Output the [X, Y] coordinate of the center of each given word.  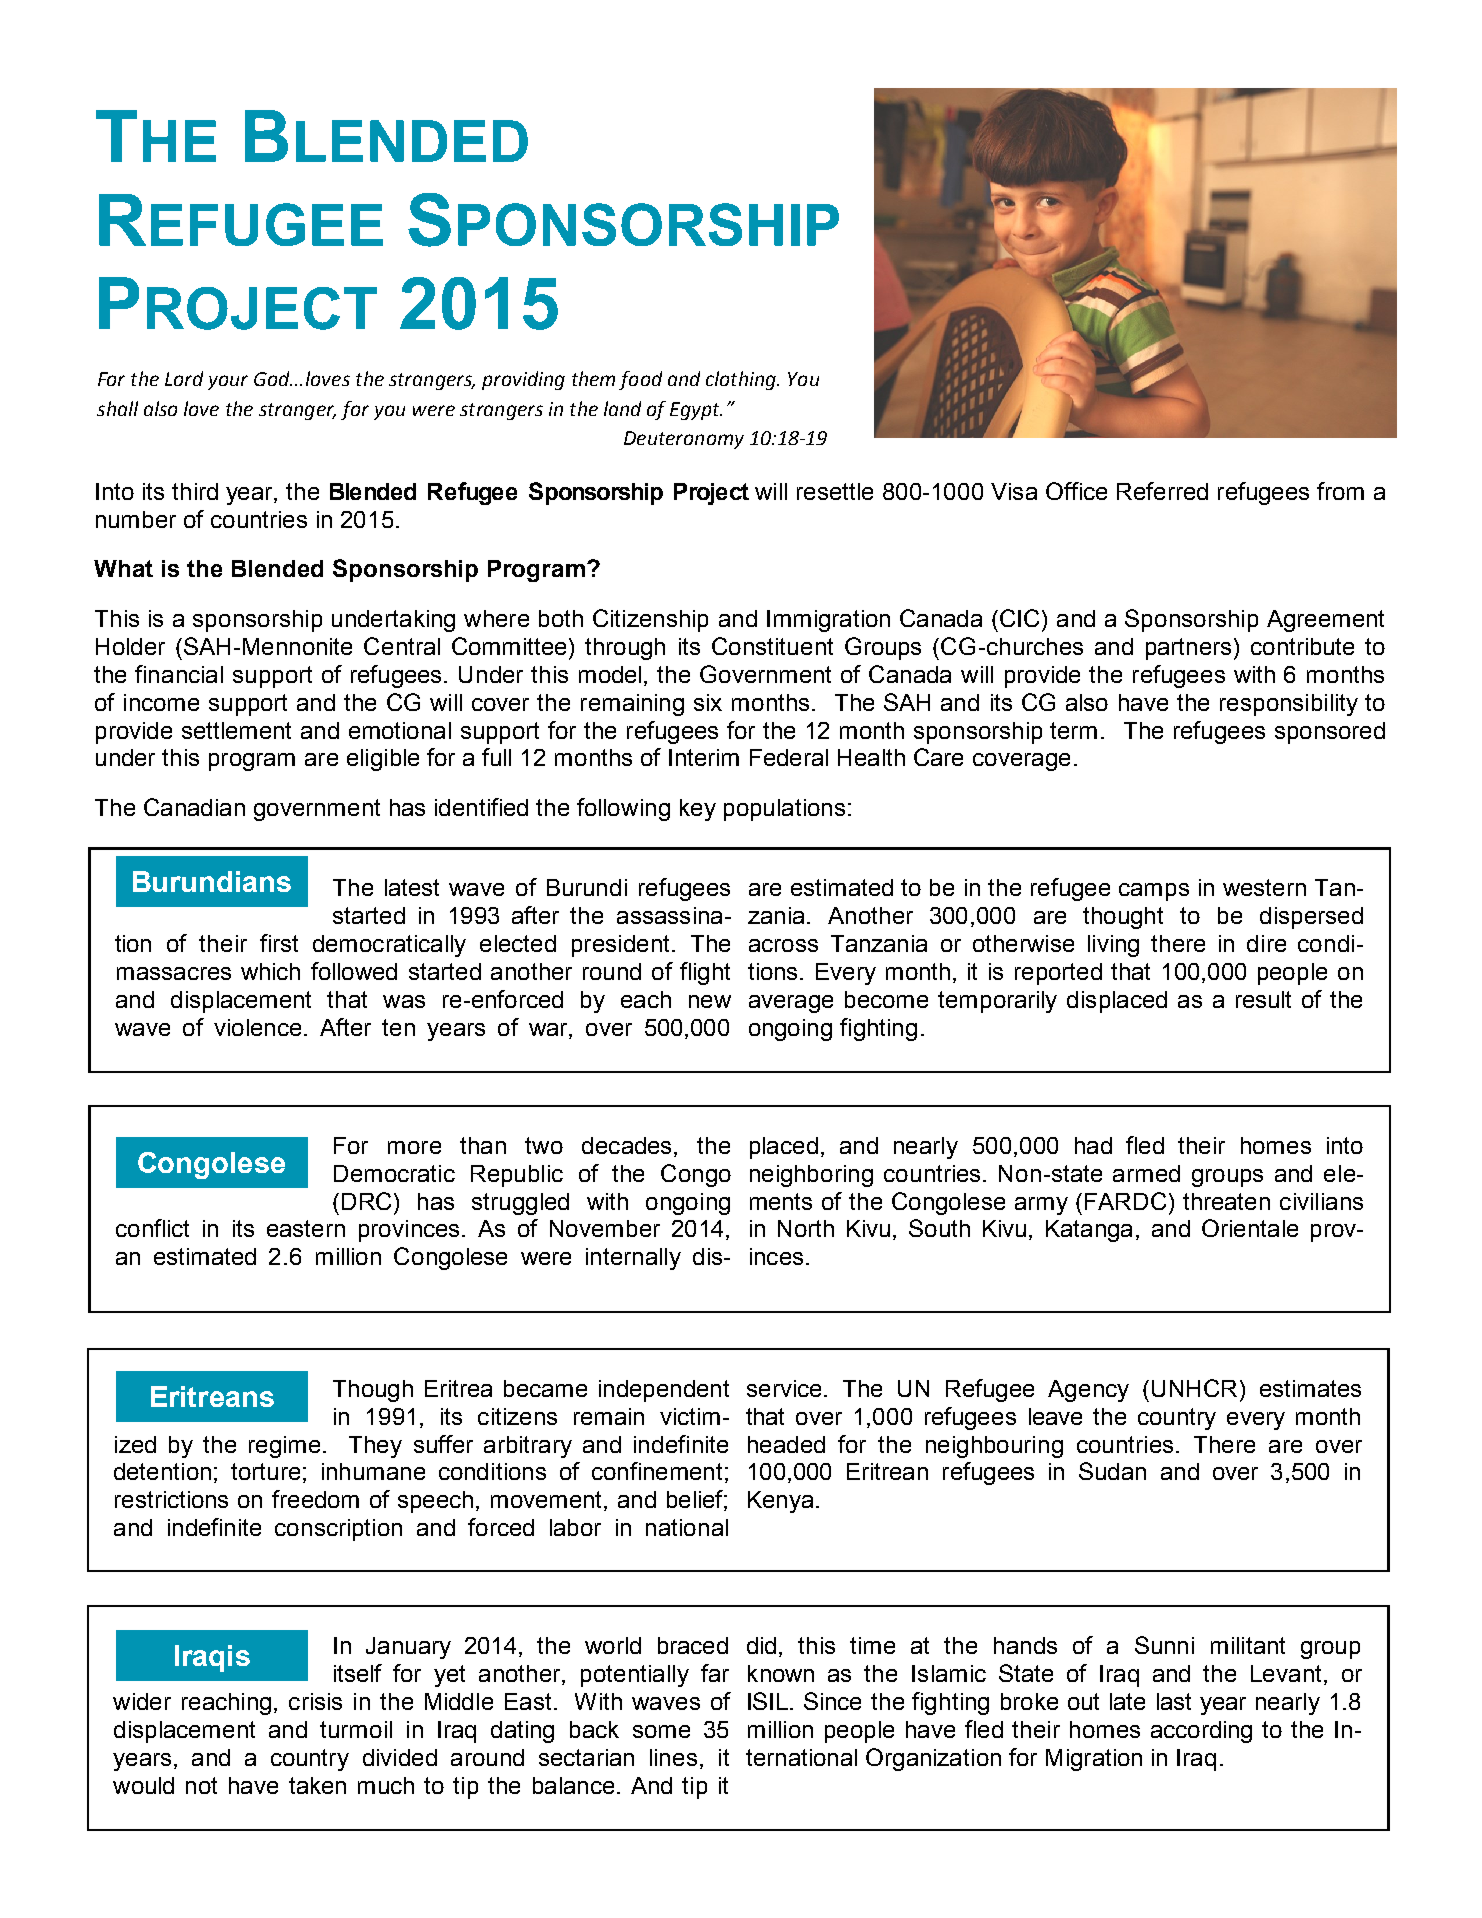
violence [257, 1027]
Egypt [696, 411]
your [228, 382]
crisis [315, 1701]
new [710, 1001]
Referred [1162, 491]
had [1093, 1145]
